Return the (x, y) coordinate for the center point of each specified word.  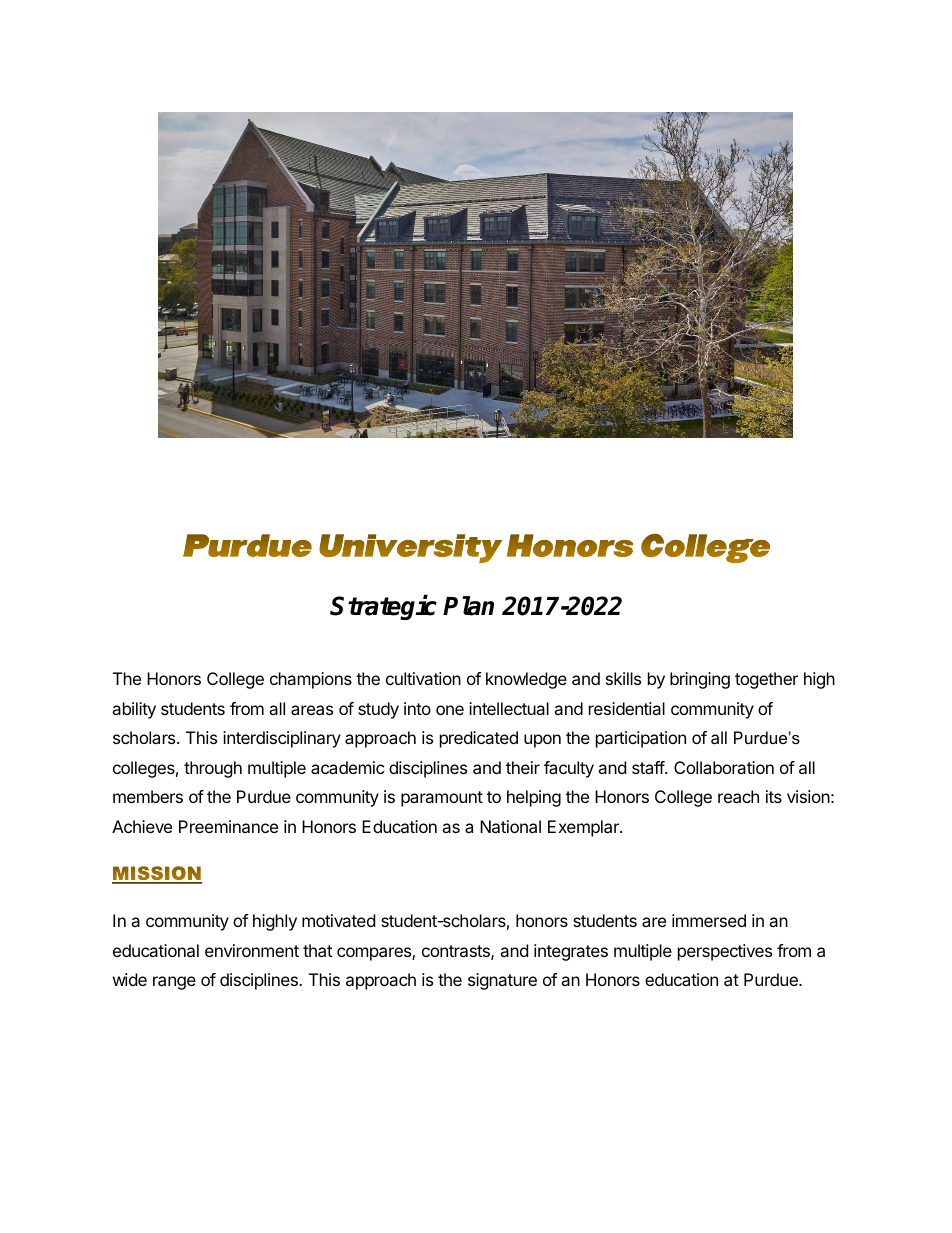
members (148, 796)
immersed (709, 920)
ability (134, 710)
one (450, 710)
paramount (442, 799)
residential (627, 708)
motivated (338, 920)
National (510, 826)
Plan (468, 606)
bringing (700, 680)
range (174, 983)
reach (738, 796)
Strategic (383, 607)
